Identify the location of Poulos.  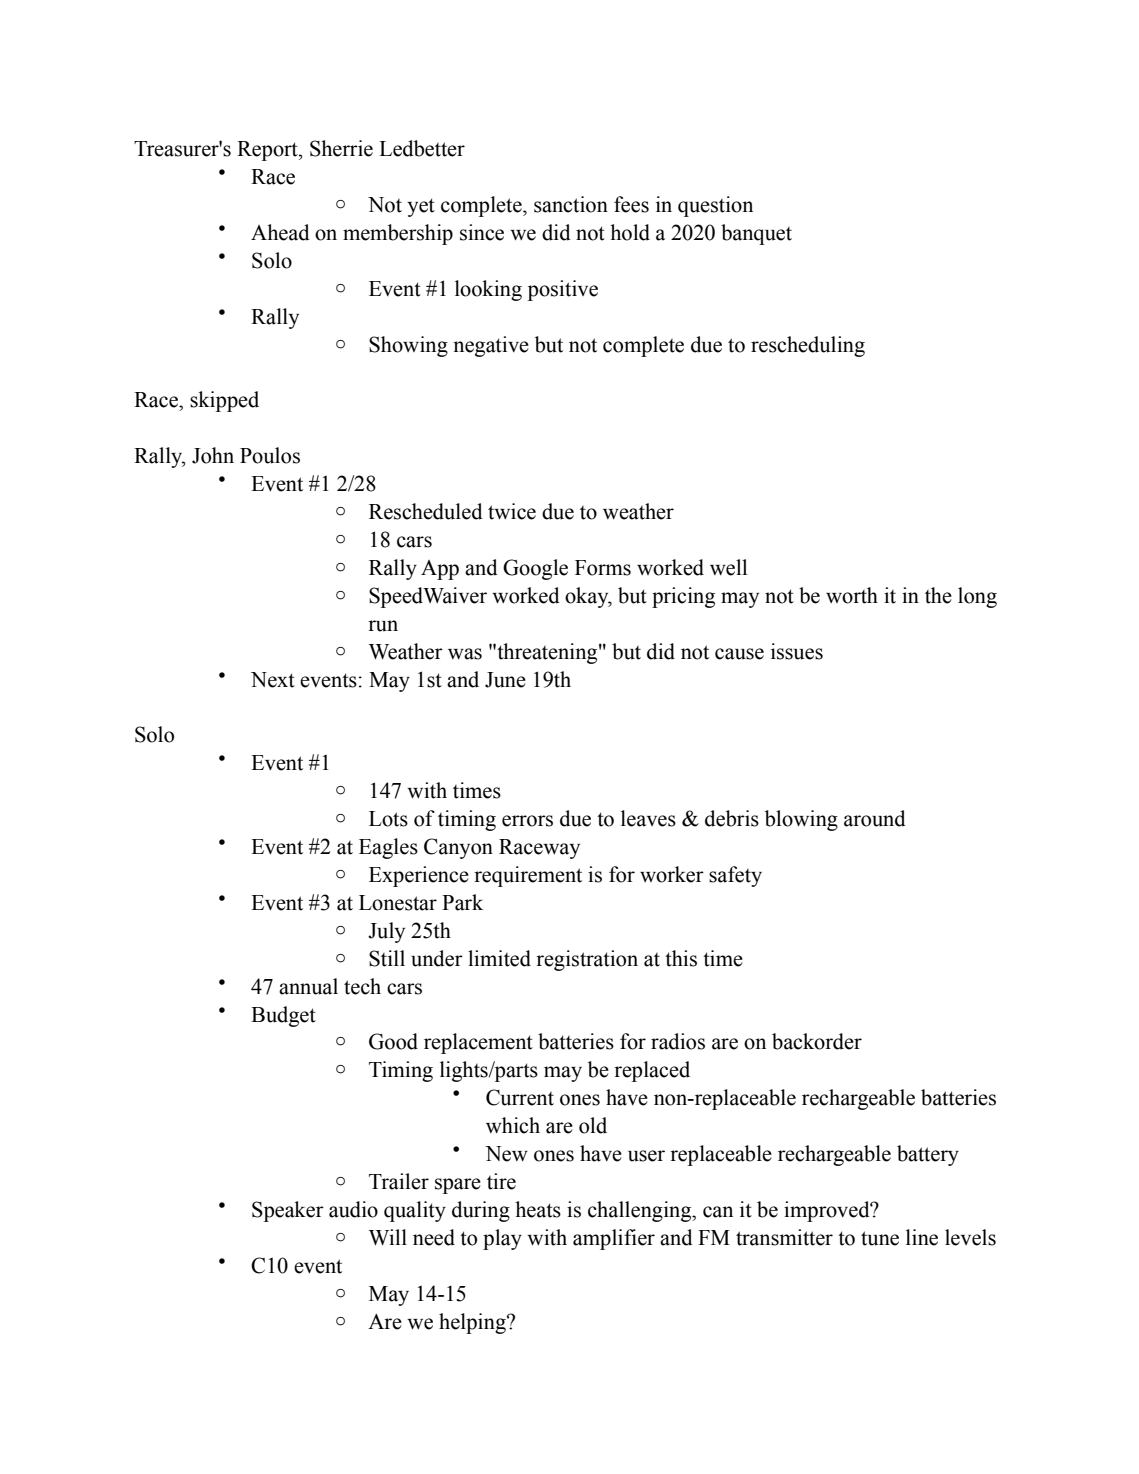
(270, 455).
